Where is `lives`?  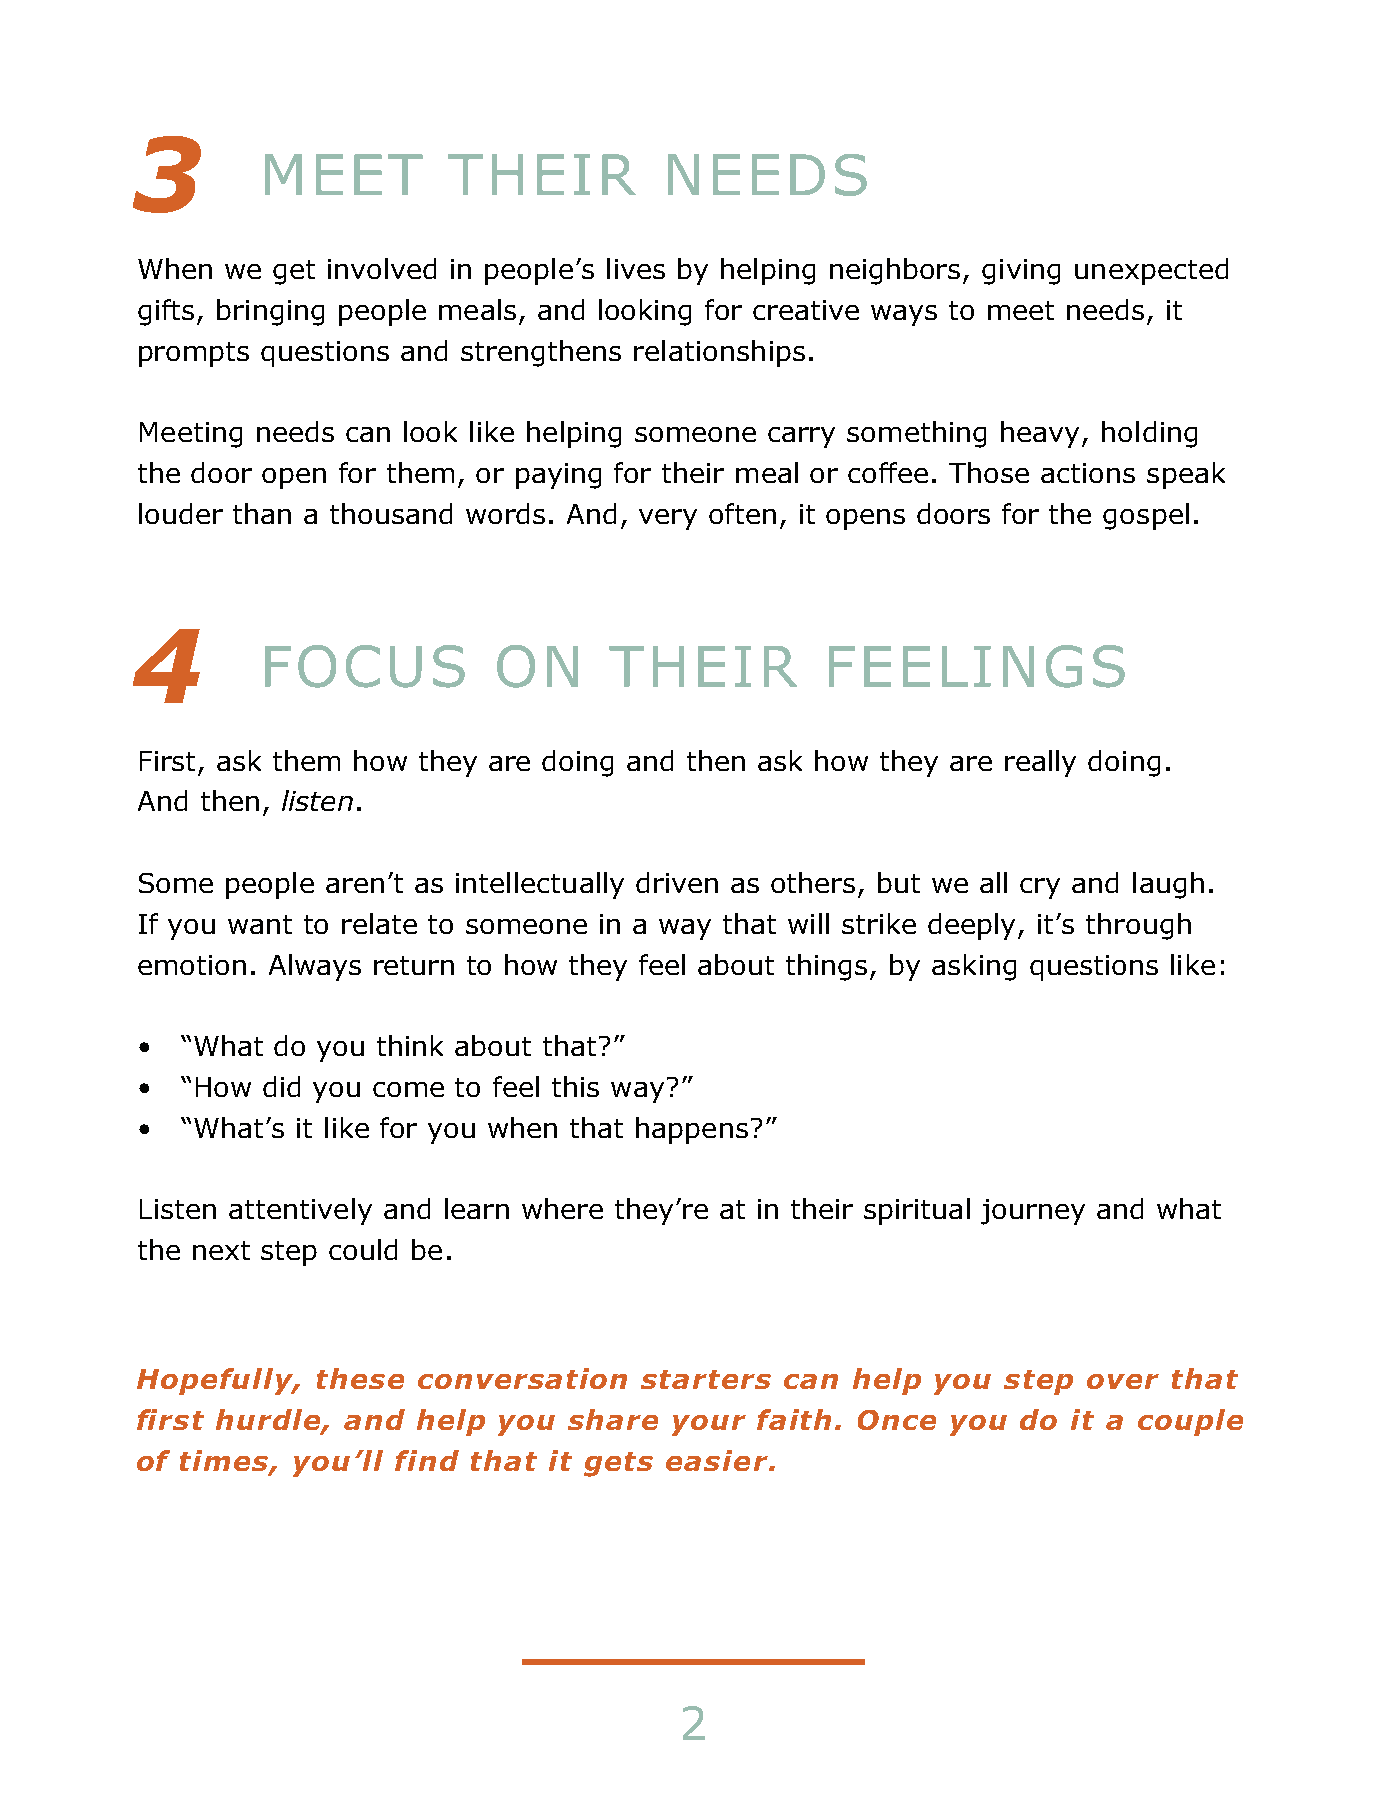 lives is located at coordinates (636, 268).
